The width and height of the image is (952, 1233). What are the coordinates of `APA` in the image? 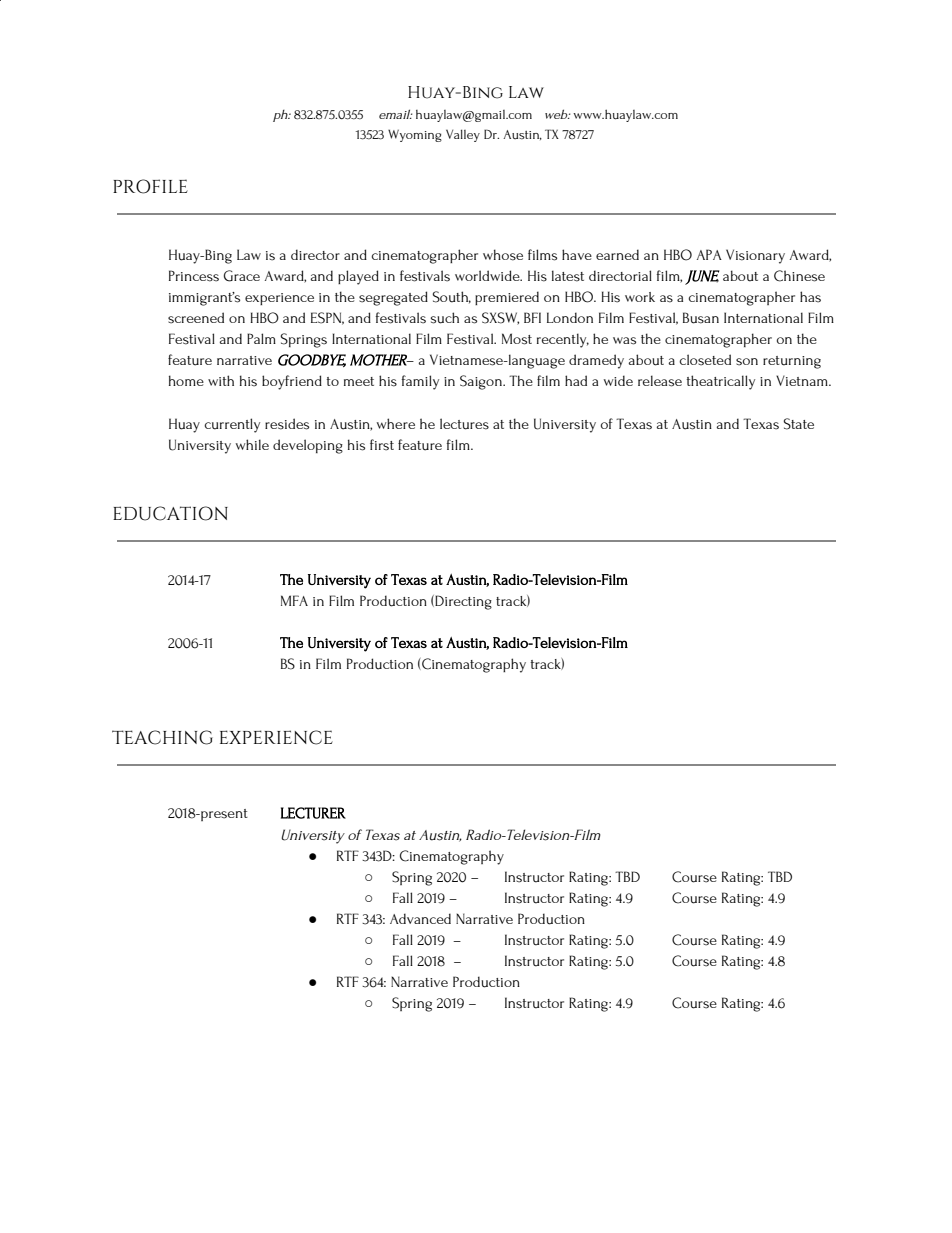 It's located at (709, 254).
